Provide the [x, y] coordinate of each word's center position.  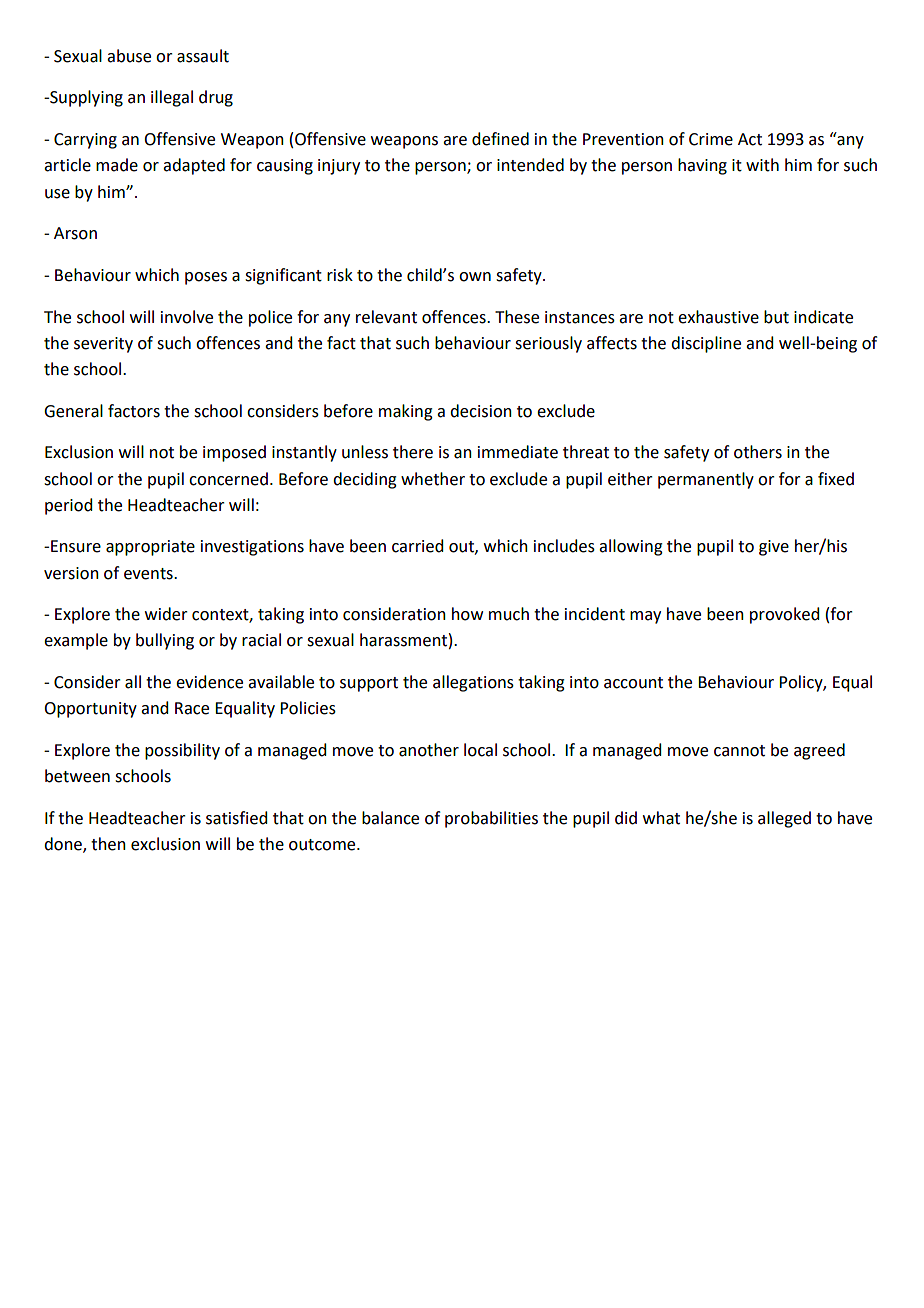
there [413, 452]
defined [500, 139]
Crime [711, 139]
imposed [234, 453]
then [108, 844]
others [758, 452]
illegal [172, 98]
